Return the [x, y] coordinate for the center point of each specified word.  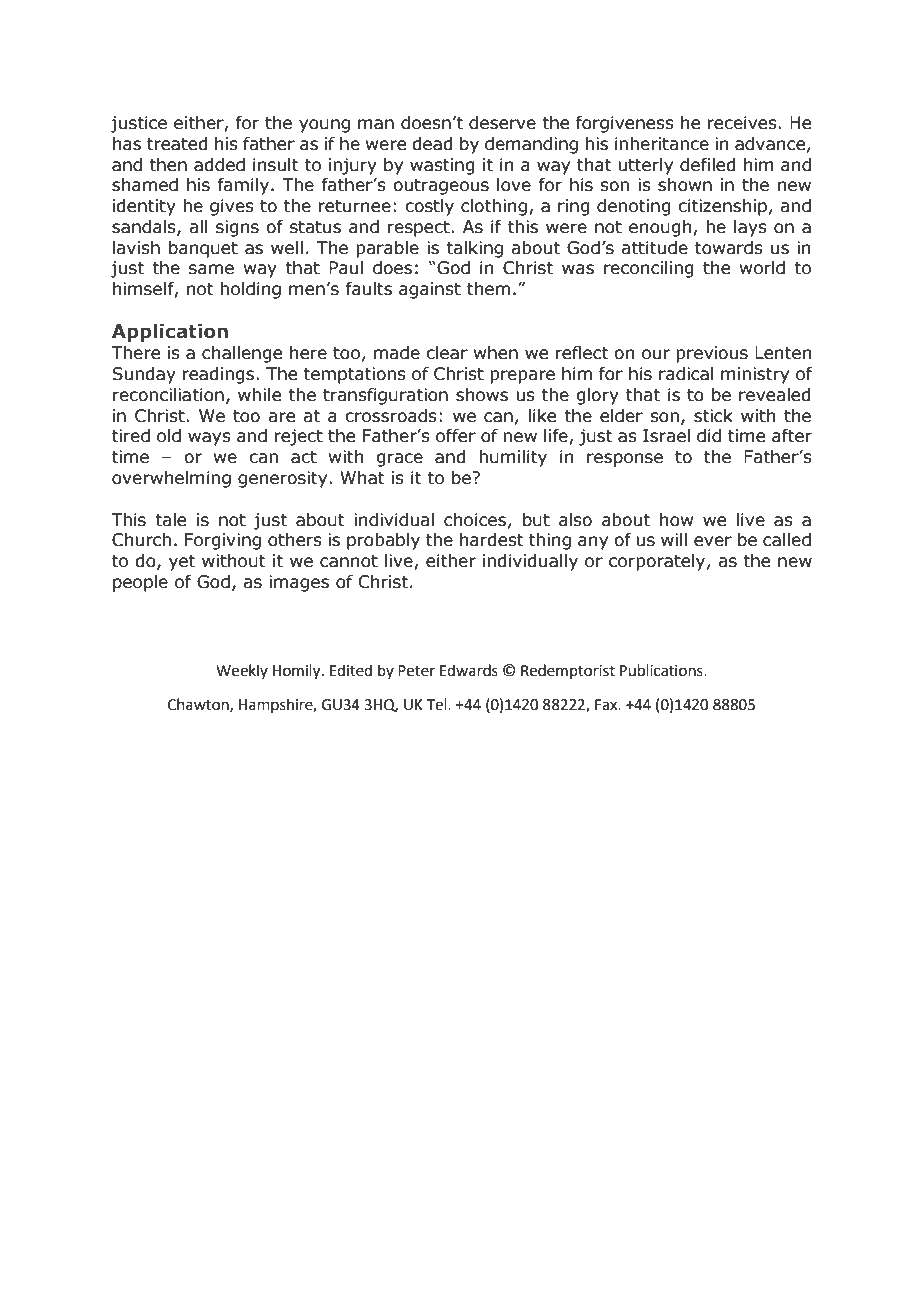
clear [447, 353]
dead [432, 144]
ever [713, 541]
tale [170, 520]
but [536, 520]
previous [712, 354]
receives [743, 123]
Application [170, 332]
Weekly [242, 671]
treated [177, 144]
